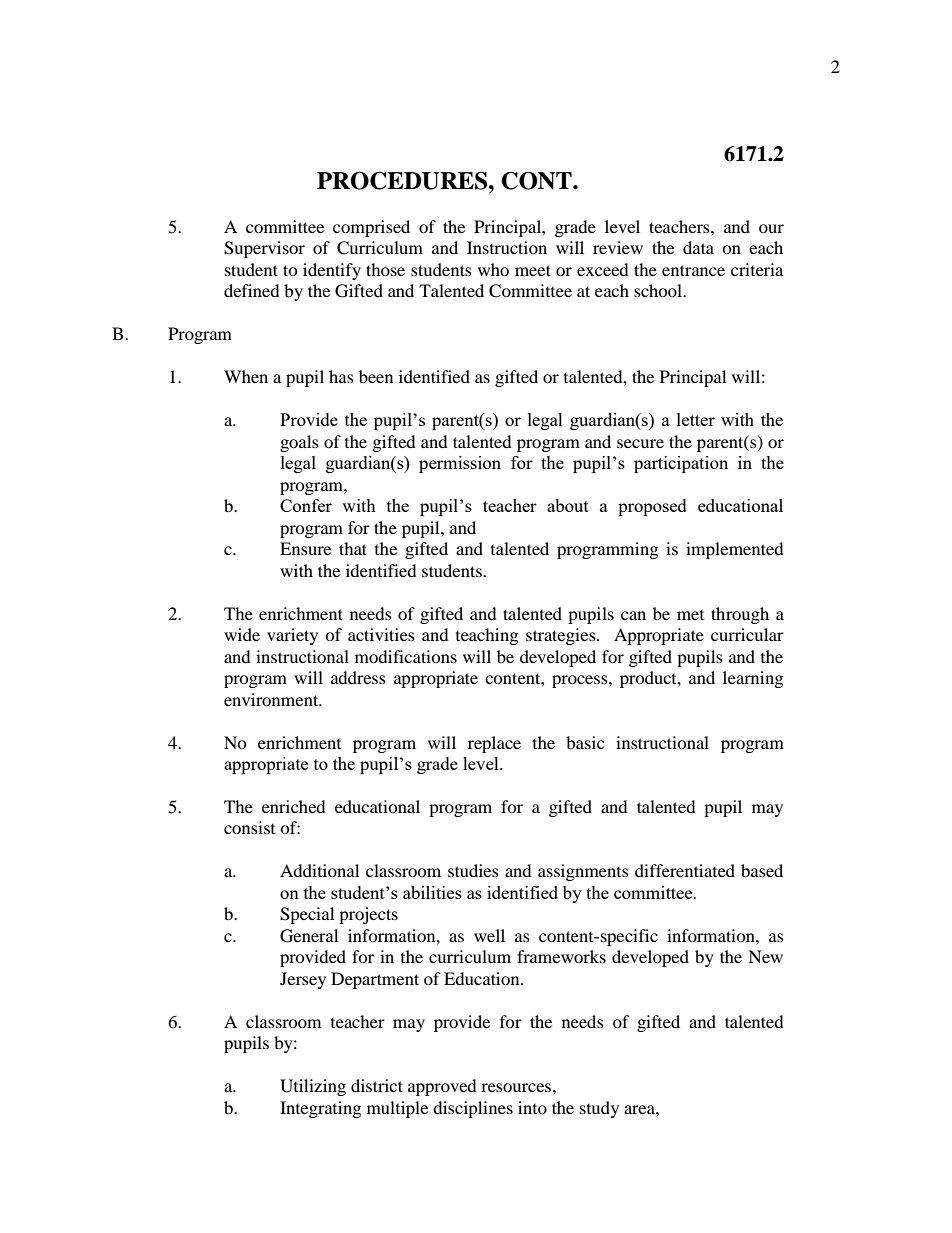  Describe the element at coordinates (292, 636) in the screenshot. I see `variety` at that location.
